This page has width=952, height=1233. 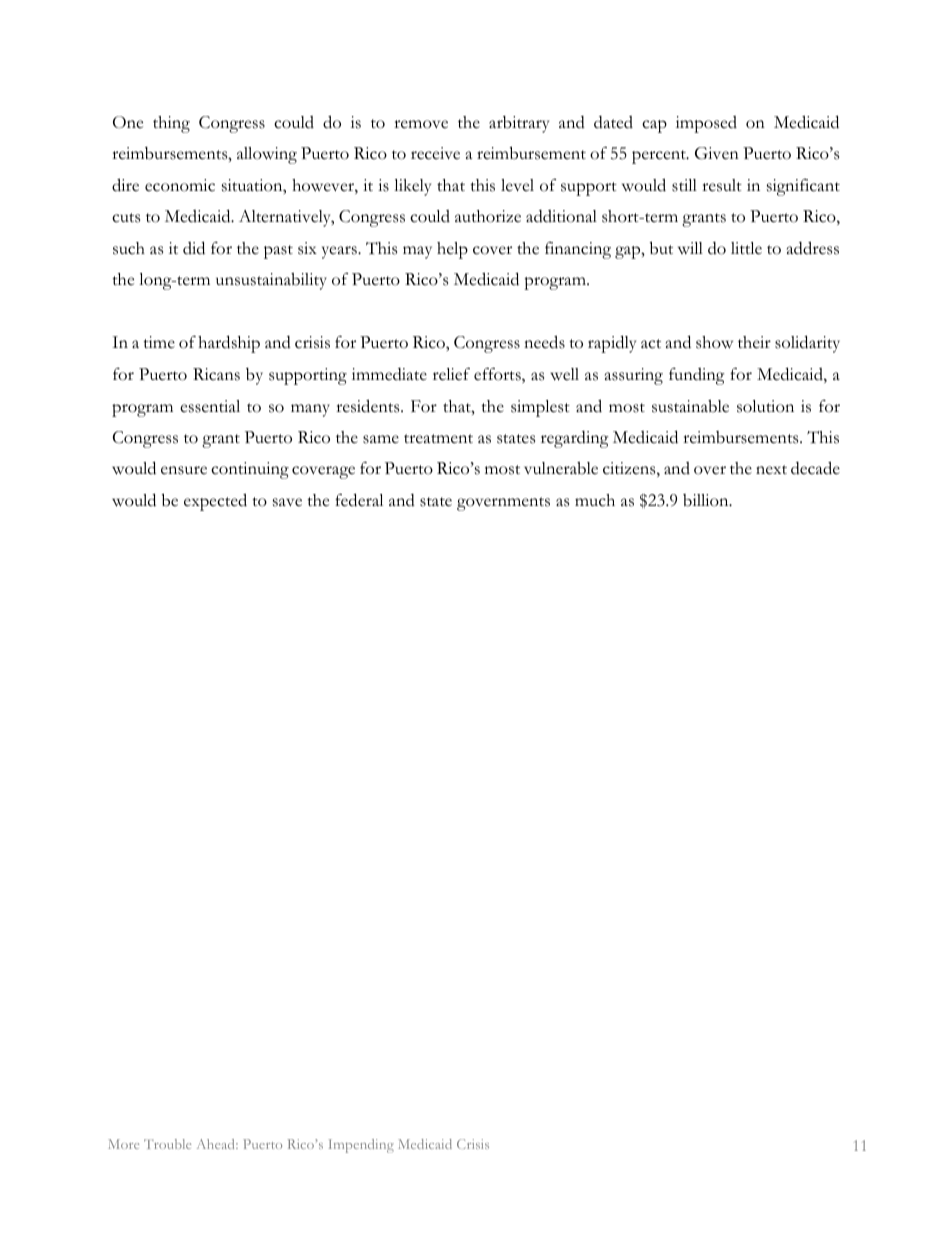 What do you see at coordinates (717, 153) in the page?
I see `Given` at bounding box center [717, 153].
